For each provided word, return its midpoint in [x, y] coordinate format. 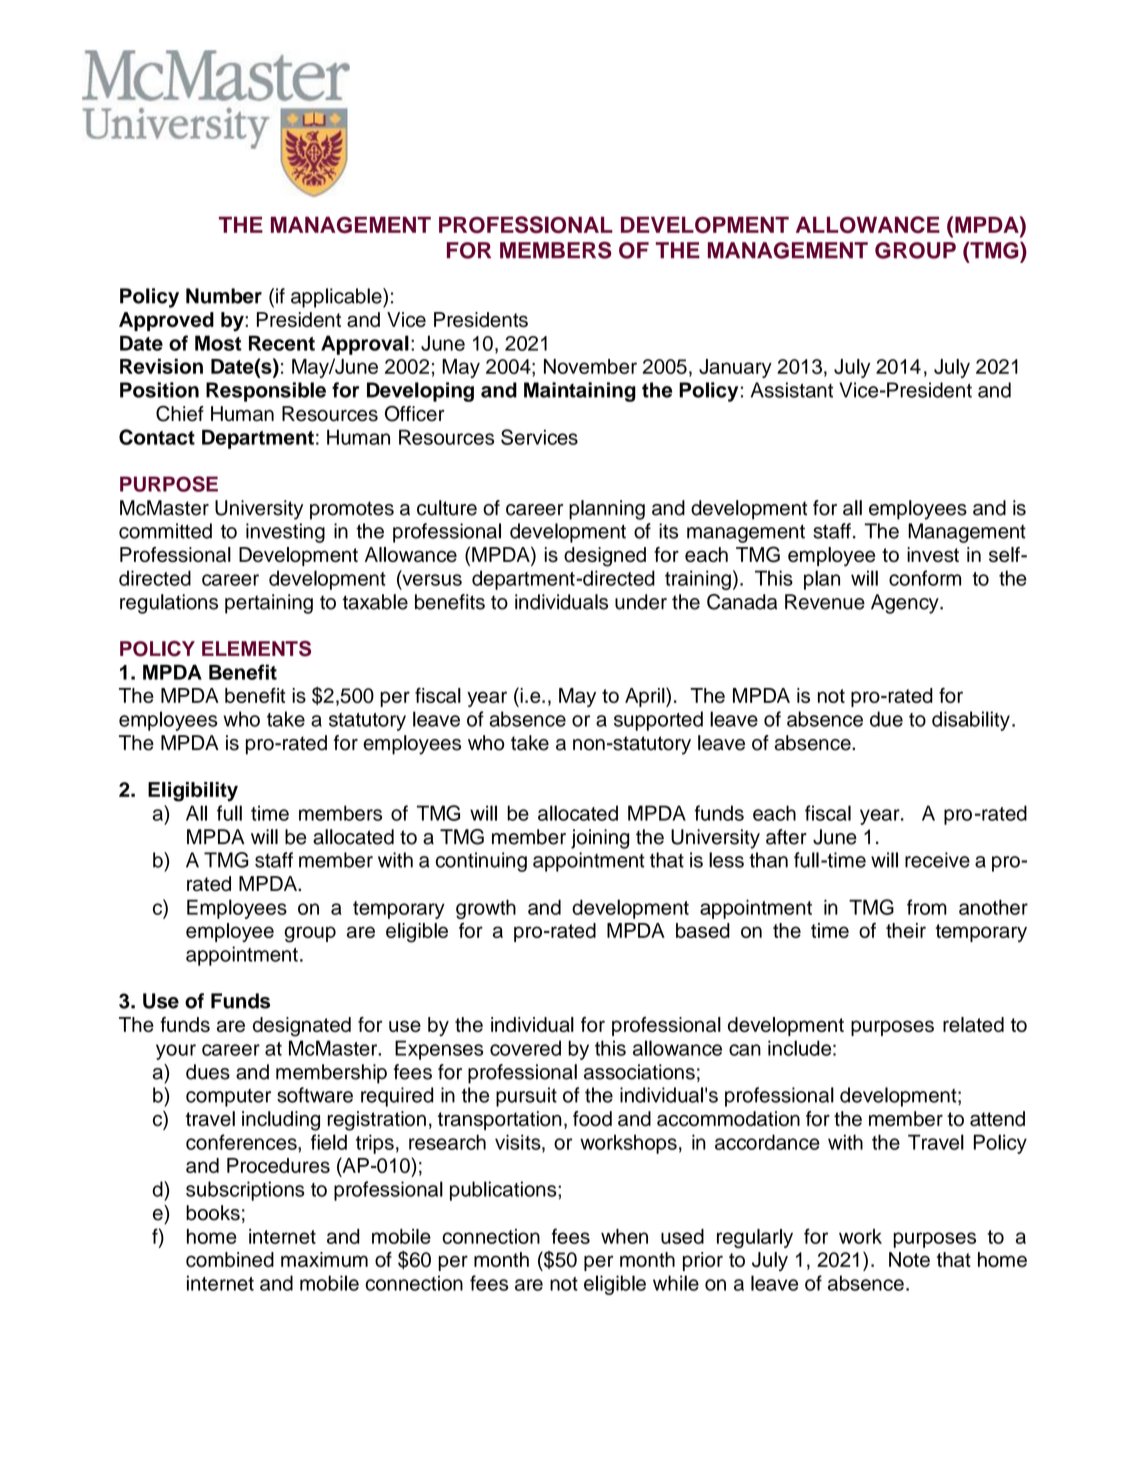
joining [600, 839]
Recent [282, 343]
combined [230, 1259]
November [590, 366]
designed [605, 557]
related [973, 1024]
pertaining [269, 604]
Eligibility [193, 792]
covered [525, 1048]
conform [925, 578]
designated [302, 1027]
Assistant [792, 390]
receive [937, 860]
